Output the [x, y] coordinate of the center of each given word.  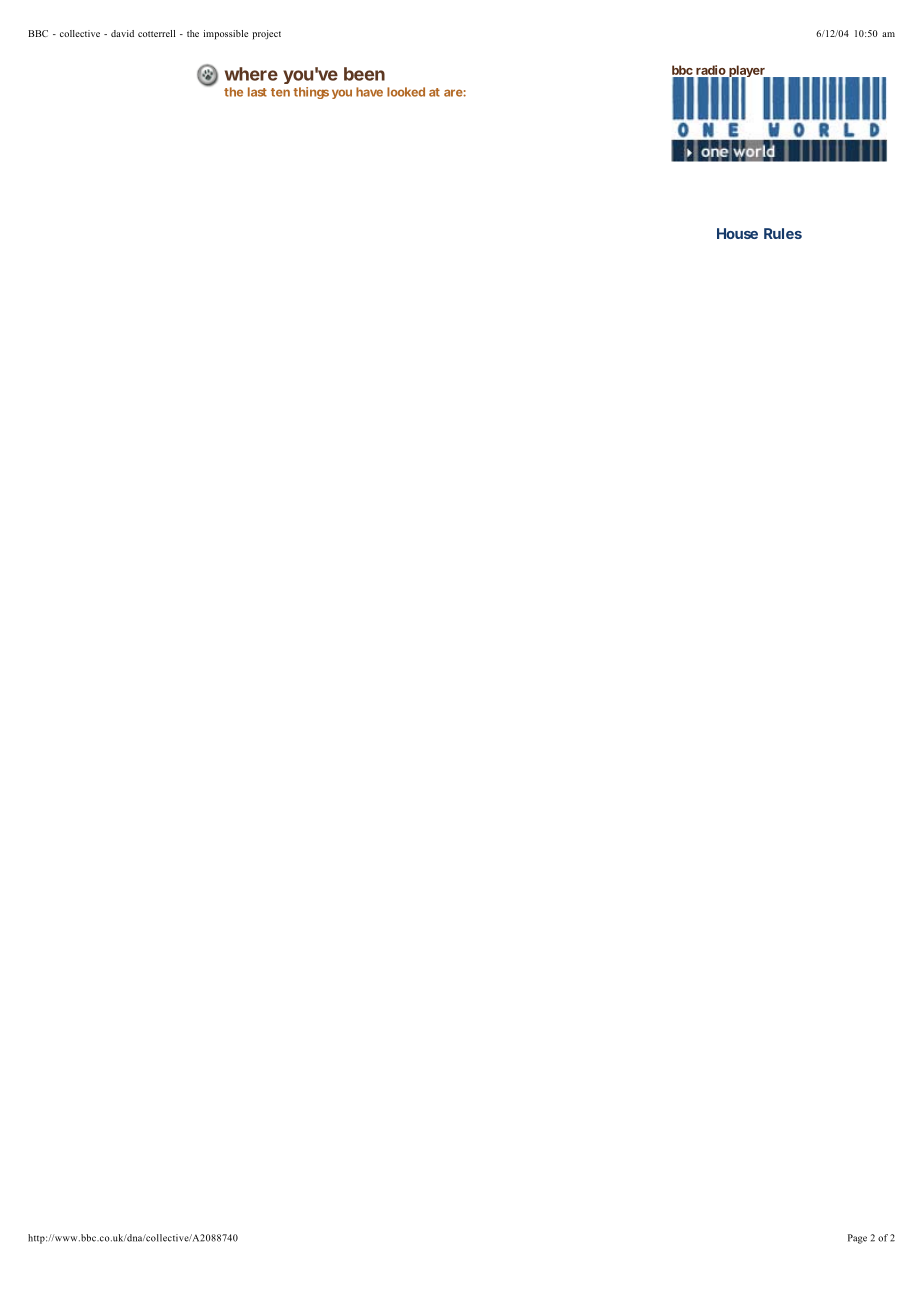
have [369, 92]
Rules [783, 233]
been [364, 74]
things [311, 93]
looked [406, 92]
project [266, 35]
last [257, 92]
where [251, 74]
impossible [225, 35]
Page [857, 1239]
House [737, 233]
